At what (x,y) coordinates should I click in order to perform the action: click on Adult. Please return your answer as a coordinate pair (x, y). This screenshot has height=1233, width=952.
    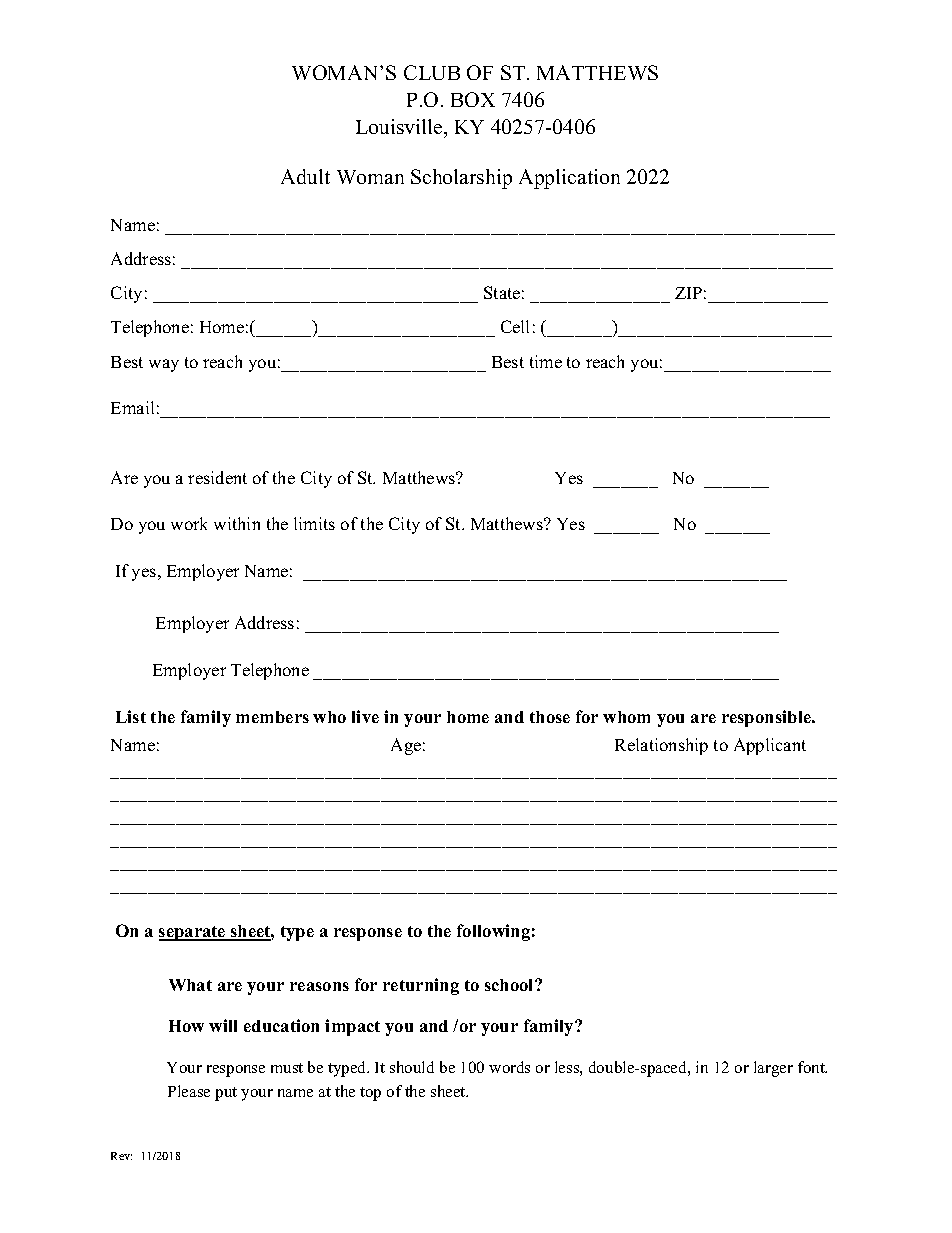
    Looking at the image, I should click on (305, 176).
